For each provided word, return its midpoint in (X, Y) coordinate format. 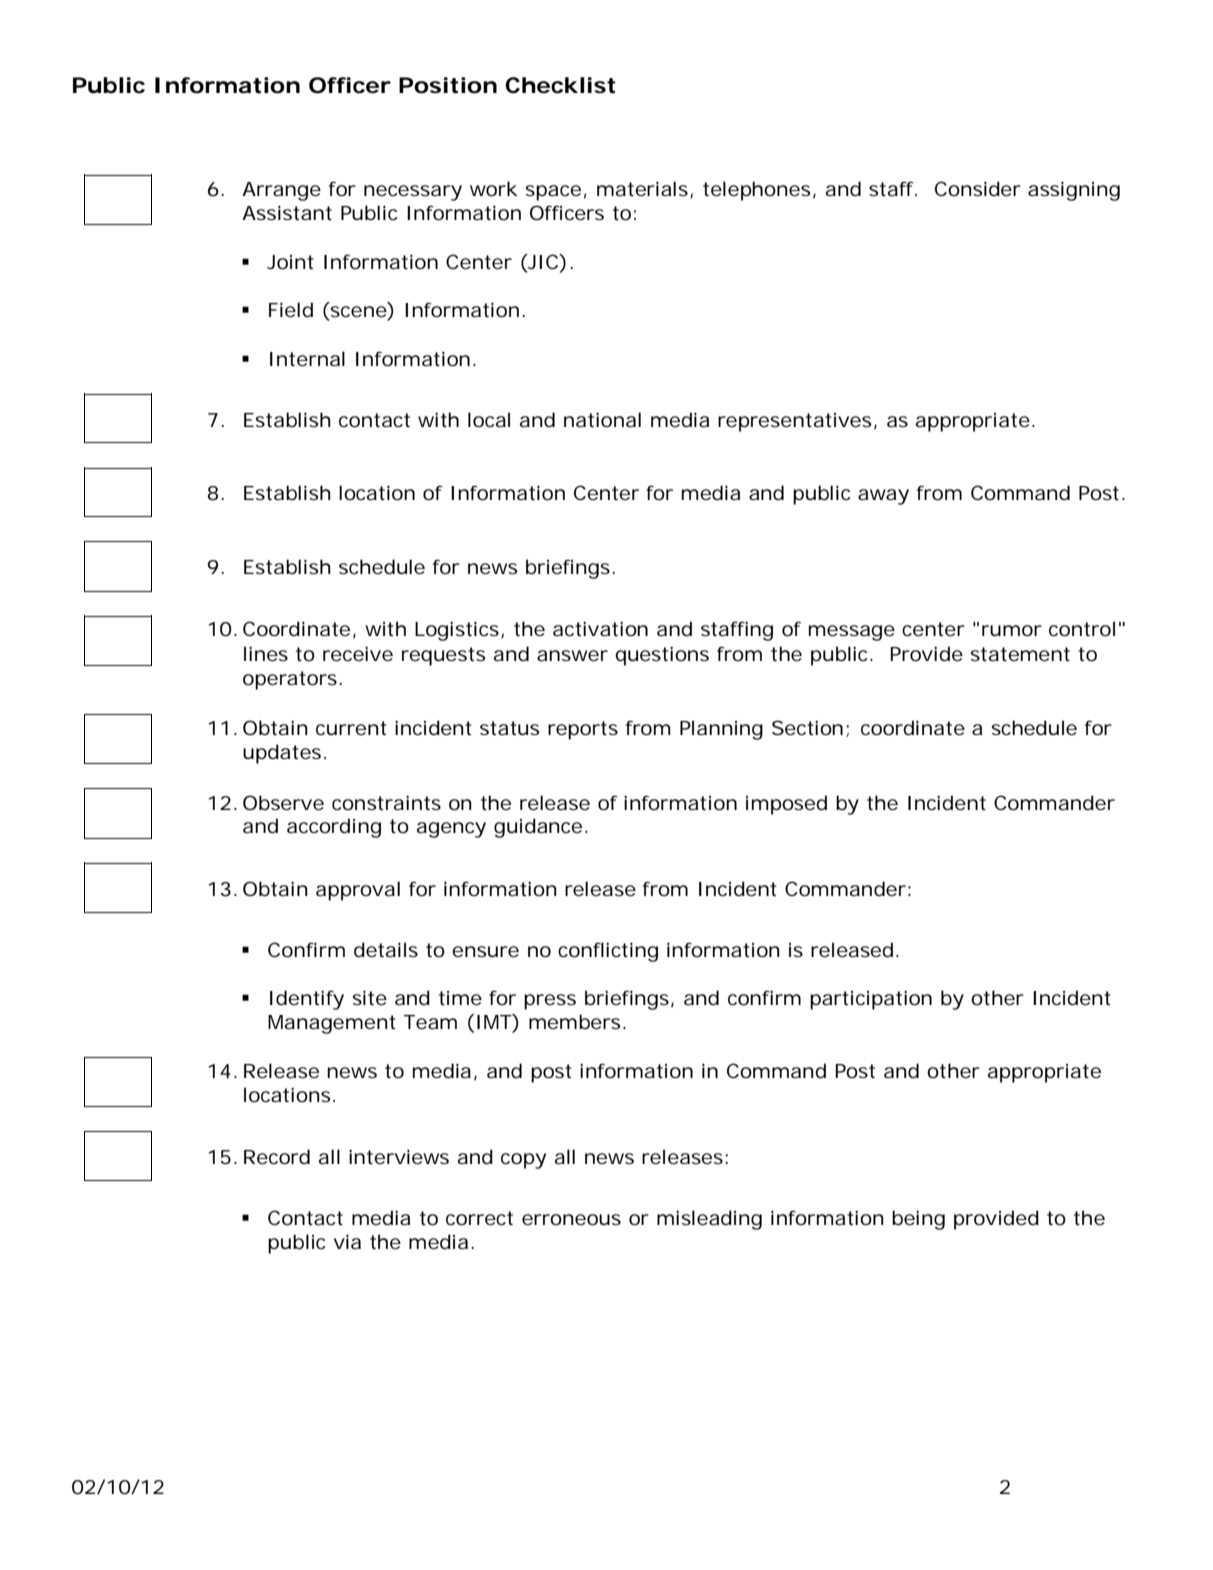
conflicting (608, 952)
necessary (413, 193)
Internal (307, 359)
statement (1020, 654)
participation (871, 1000)
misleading (709, 1220)
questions (662, 656)
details (386, 950)
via (347, 1241)
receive (358, 654)
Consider (978, 189)
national (602, 420)
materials (644, 189)
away (883, 497)
